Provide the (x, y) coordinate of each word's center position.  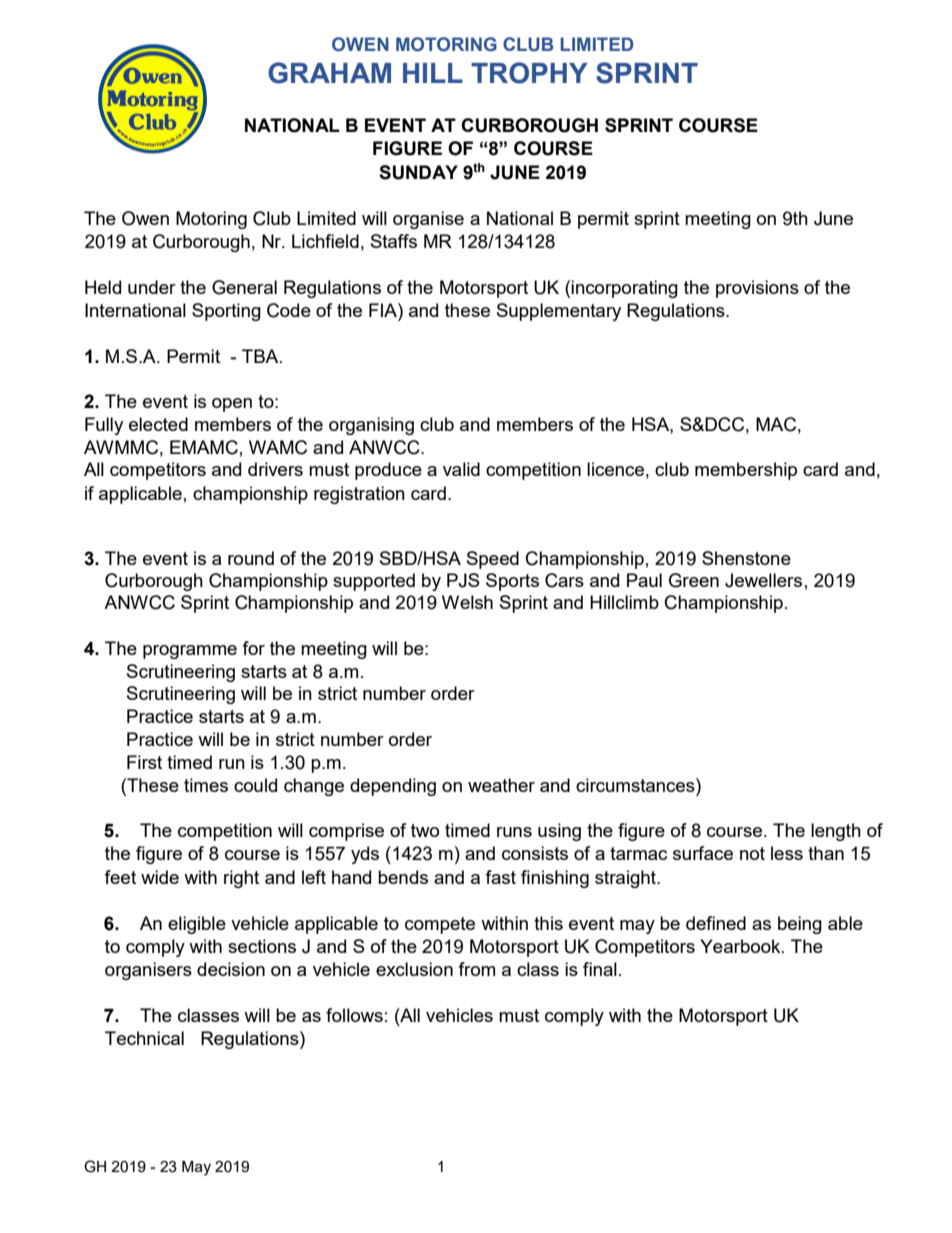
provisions (757, 289)
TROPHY (529, 73)
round (251, 558)
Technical (144, 1038)
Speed (493, 560)
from (476, 969)
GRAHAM (329, 73)
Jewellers (763, 580)
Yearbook (741, 946)
